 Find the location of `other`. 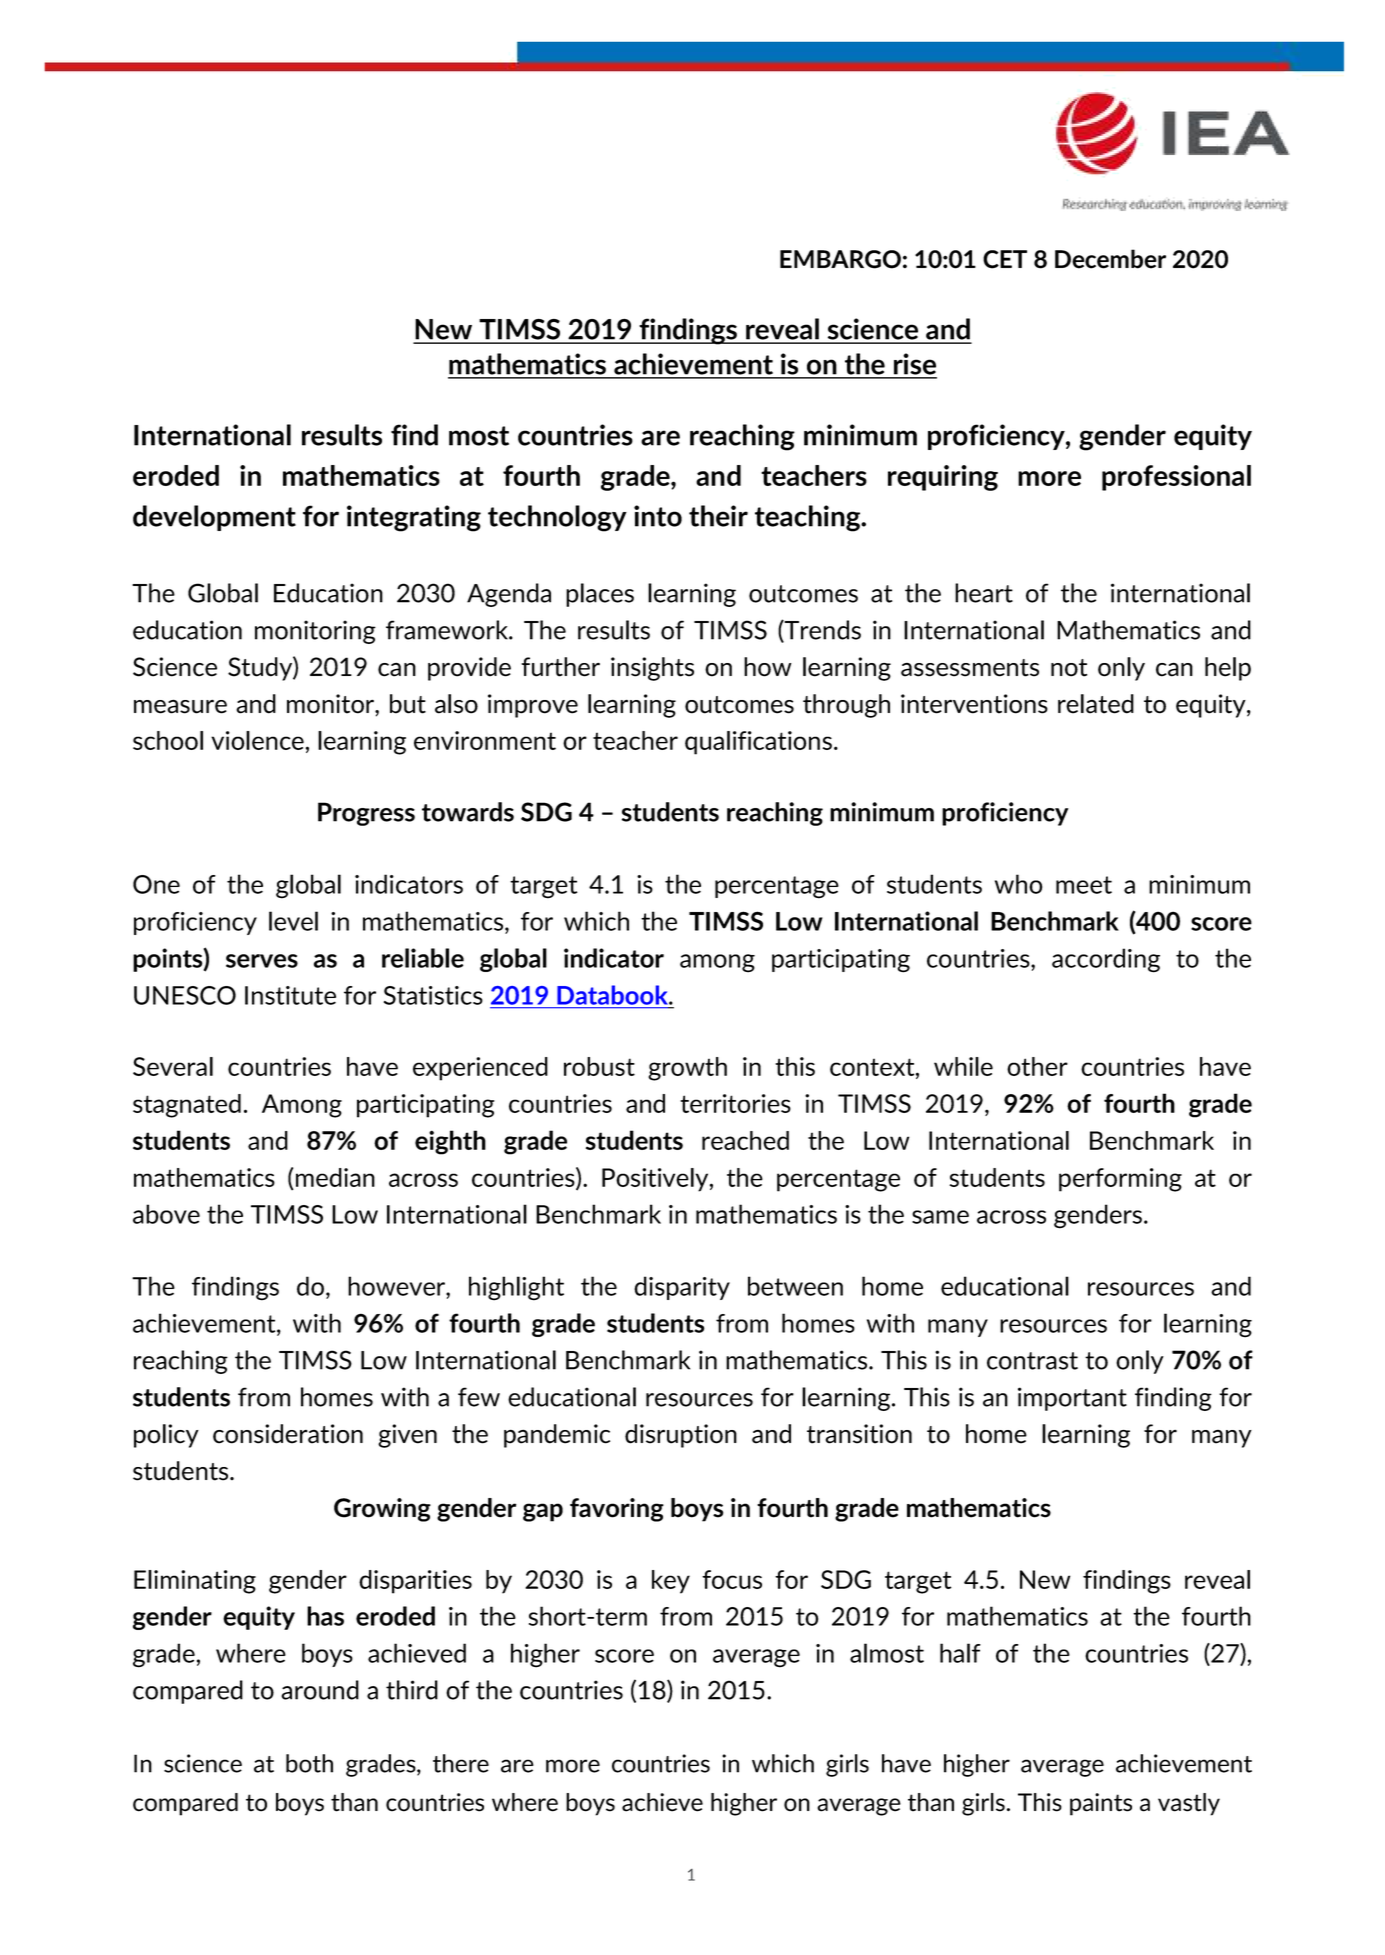

other is located at coordinates (1037, 1066).
